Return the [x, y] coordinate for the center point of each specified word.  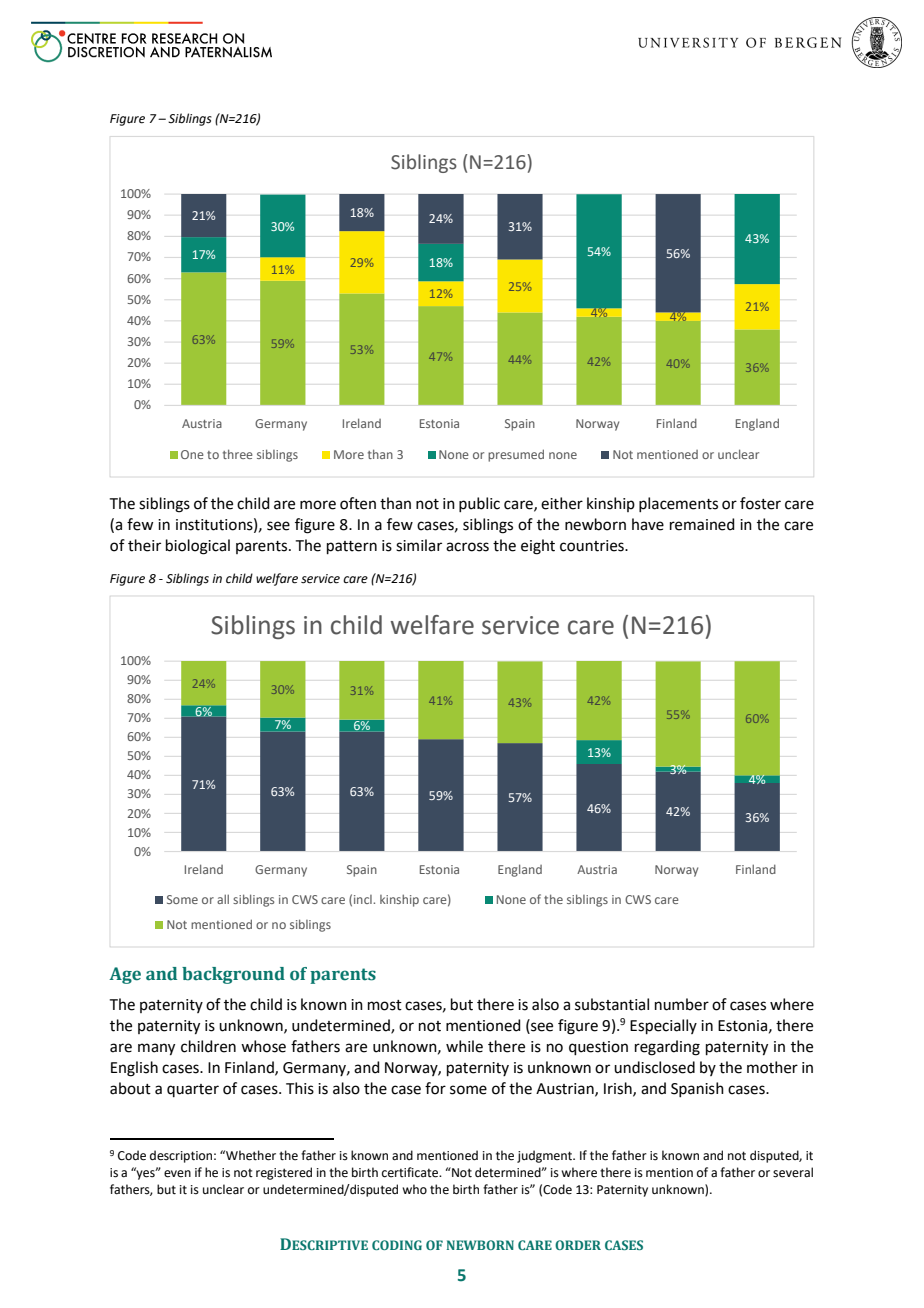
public [479, 504]
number [682, 1004]
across [467, 547]
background [233, 975]
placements [678, 504]
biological [198, 547]
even [177, 1174]
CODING [397, 1245]
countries [593, 546]
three [238, 454]
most [385, 1005]
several [793, 1172]
